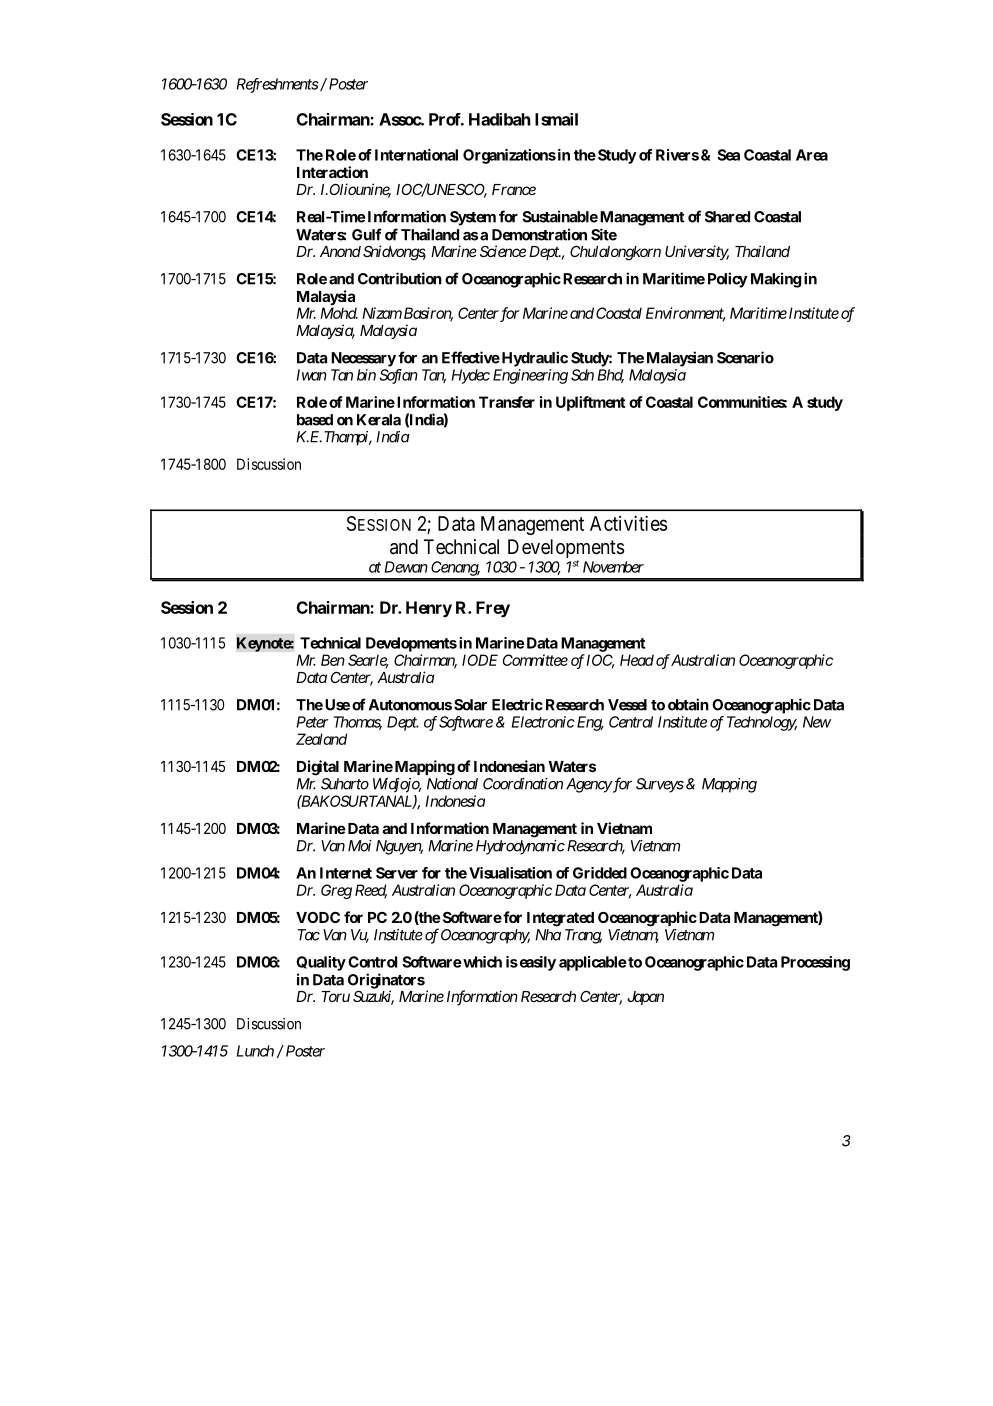 This image has width=993, height=1406. What do you see at coordinates (556, 119) in the image?
I see `Ismail` at bounding box center [556, 119].
